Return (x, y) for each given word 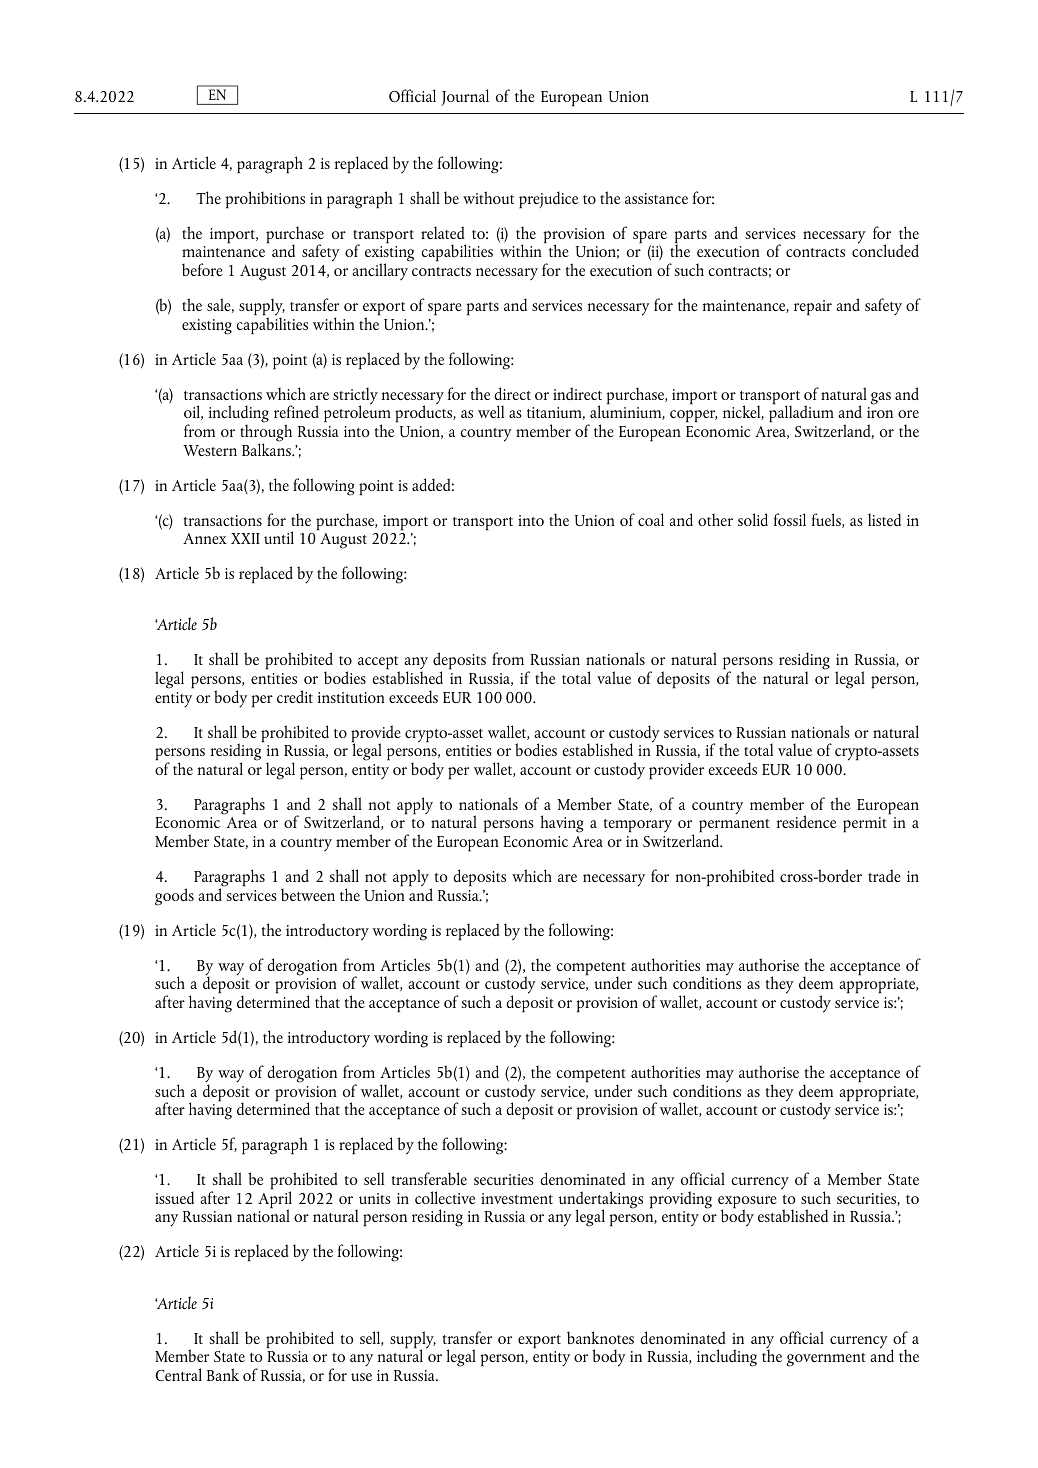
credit (295, 696)
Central (178, 1374)
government (826, 1360)
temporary (638, 826)
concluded (885, 250)
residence (806, 821)
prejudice (548, 200)
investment (517, 1198)
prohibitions (265, 200)
